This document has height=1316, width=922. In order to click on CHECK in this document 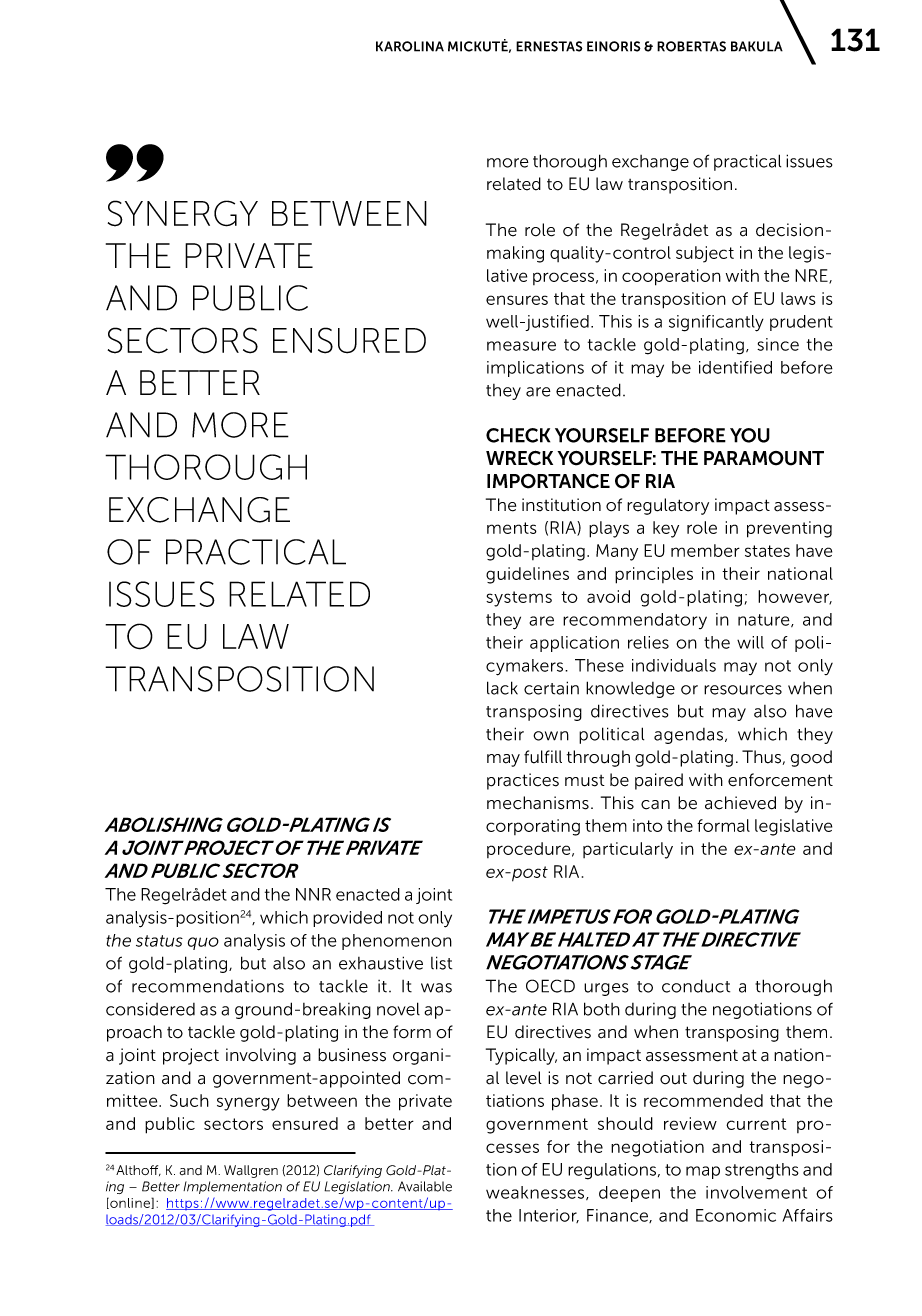, I will do `click(518, 435)`.
